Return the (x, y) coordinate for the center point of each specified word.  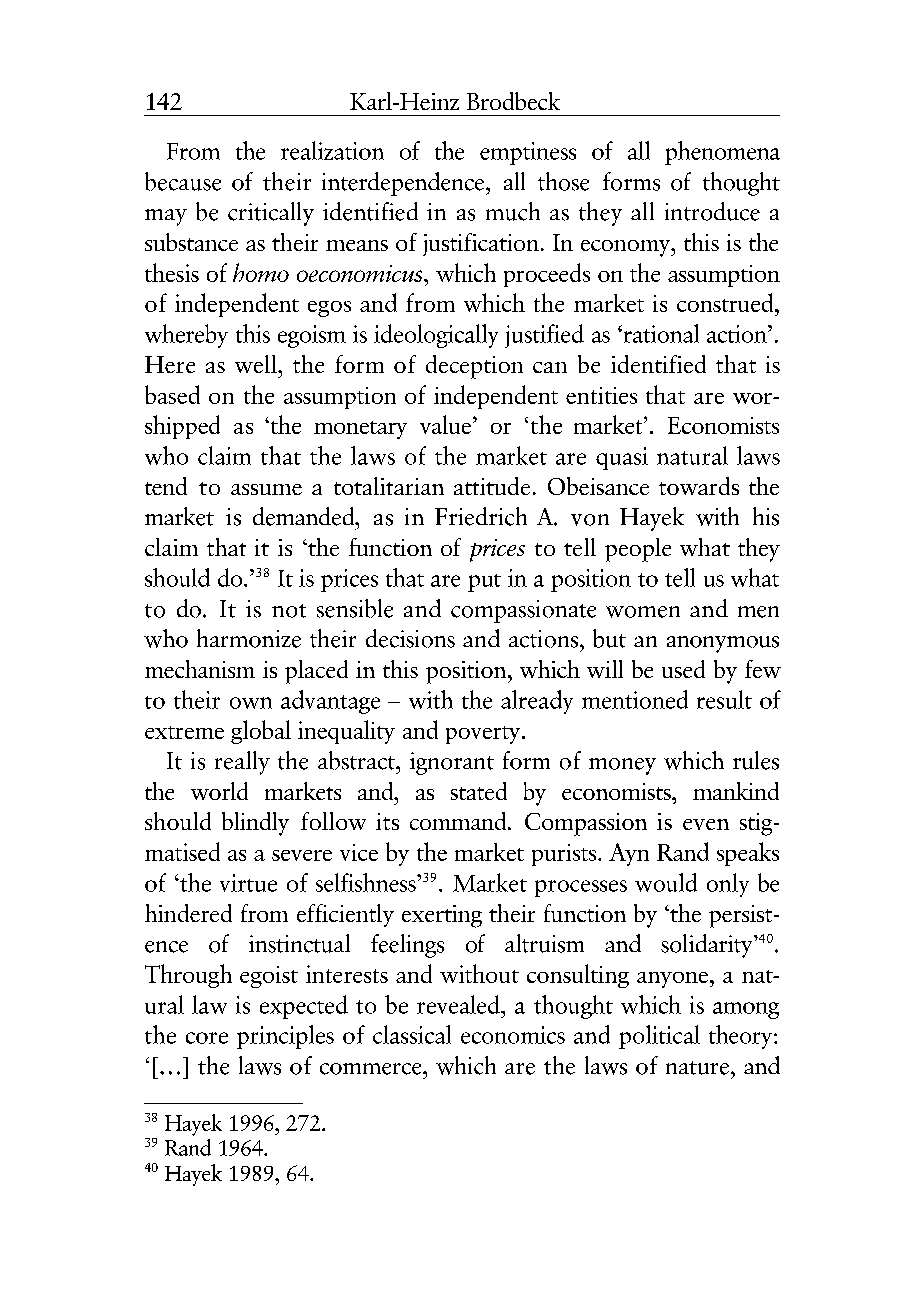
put (484, 583)
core (207, 1038)
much (513, 211)
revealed (459, 1004)
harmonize (249, 638)
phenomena (722, 153)
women (643, 612)
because (183, 181)
